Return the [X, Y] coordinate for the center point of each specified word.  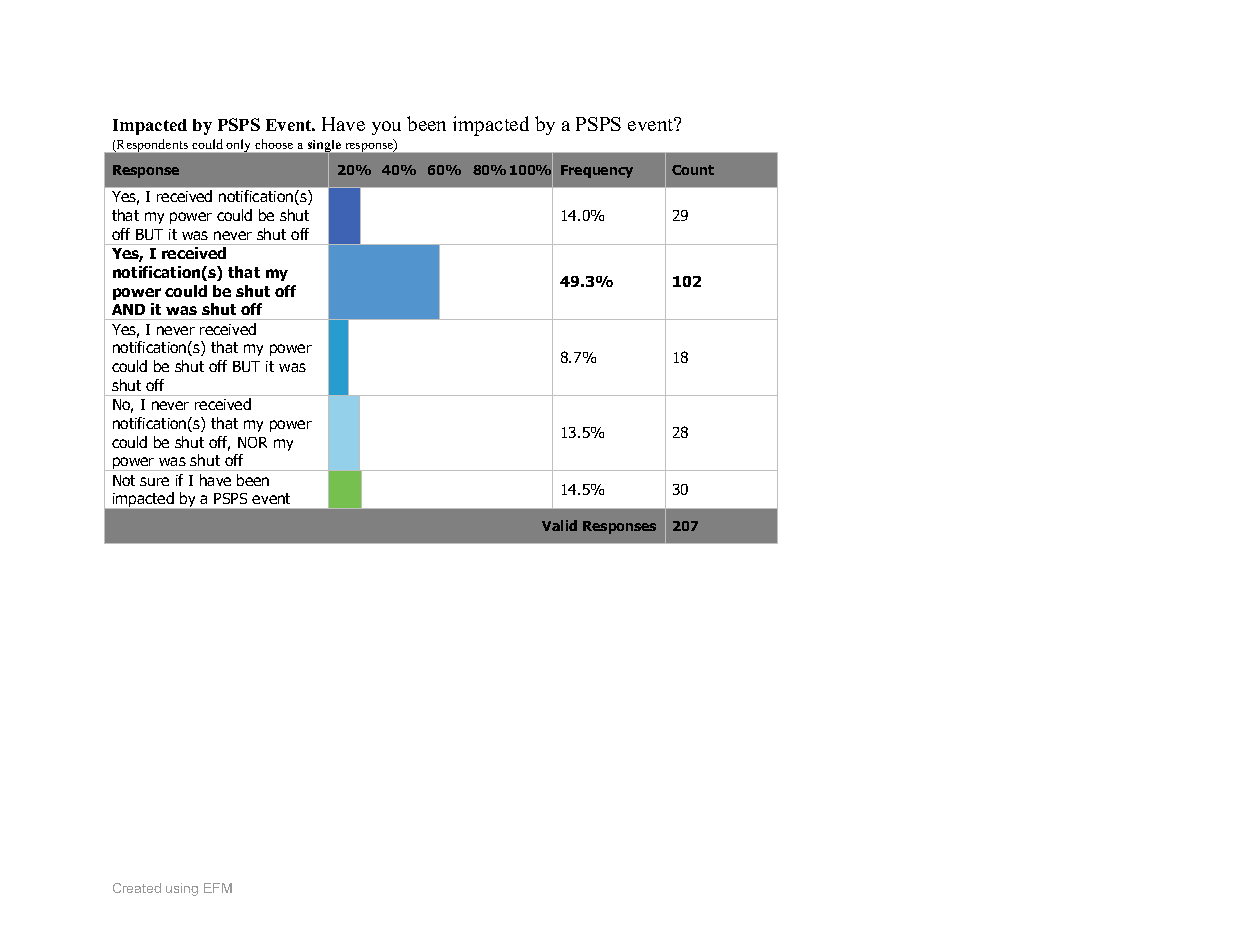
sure [154, 481]
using [182, 889]
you [386, 128]
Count [693, 170]
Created [137, 888]
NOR [252, 442]
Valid [559, 525]
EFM [218, 888]
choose [274, 144]
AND [128, 309]
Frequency [597, 171]
